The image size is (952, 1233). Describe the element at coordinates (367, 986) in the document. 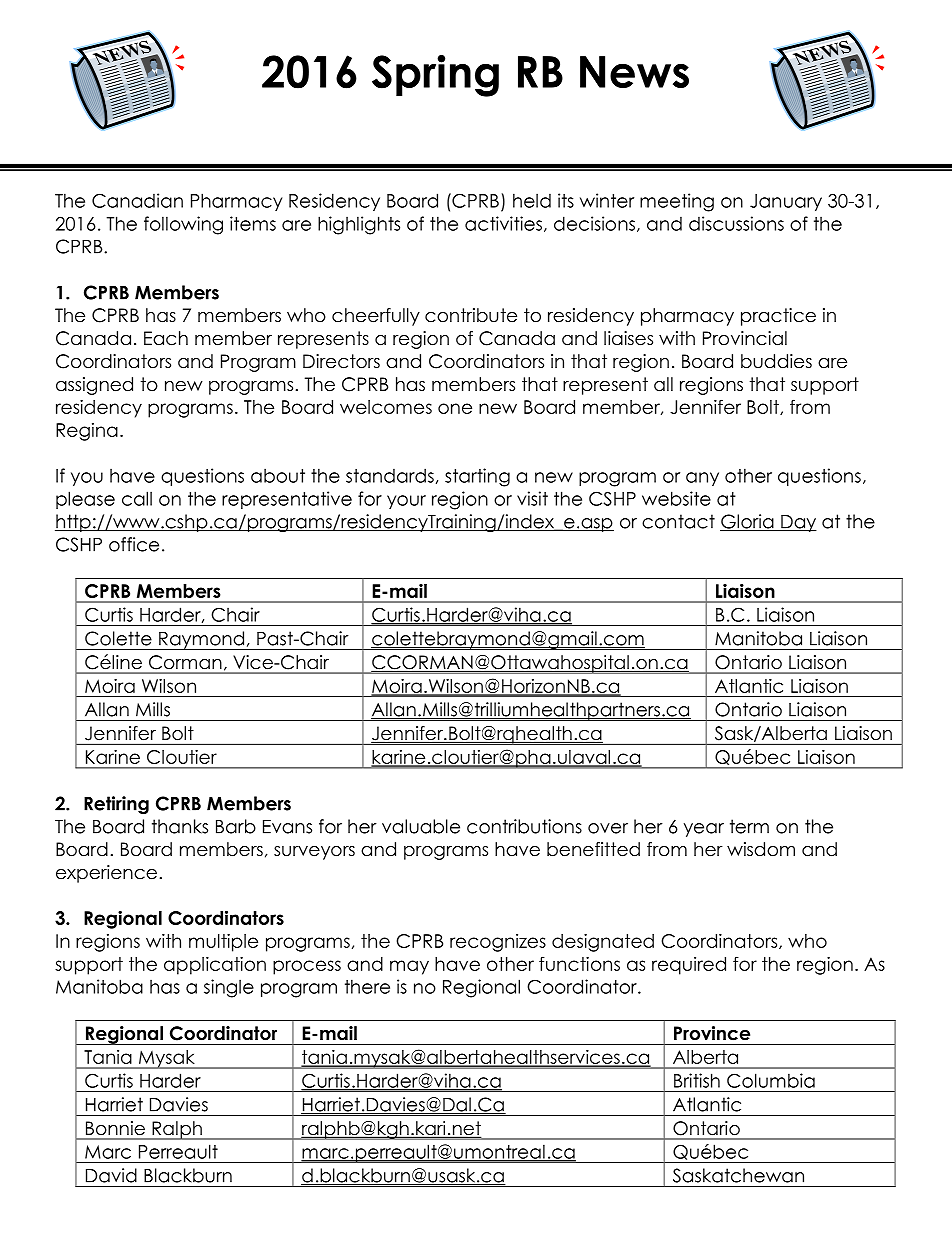

I see `there` at that location.
